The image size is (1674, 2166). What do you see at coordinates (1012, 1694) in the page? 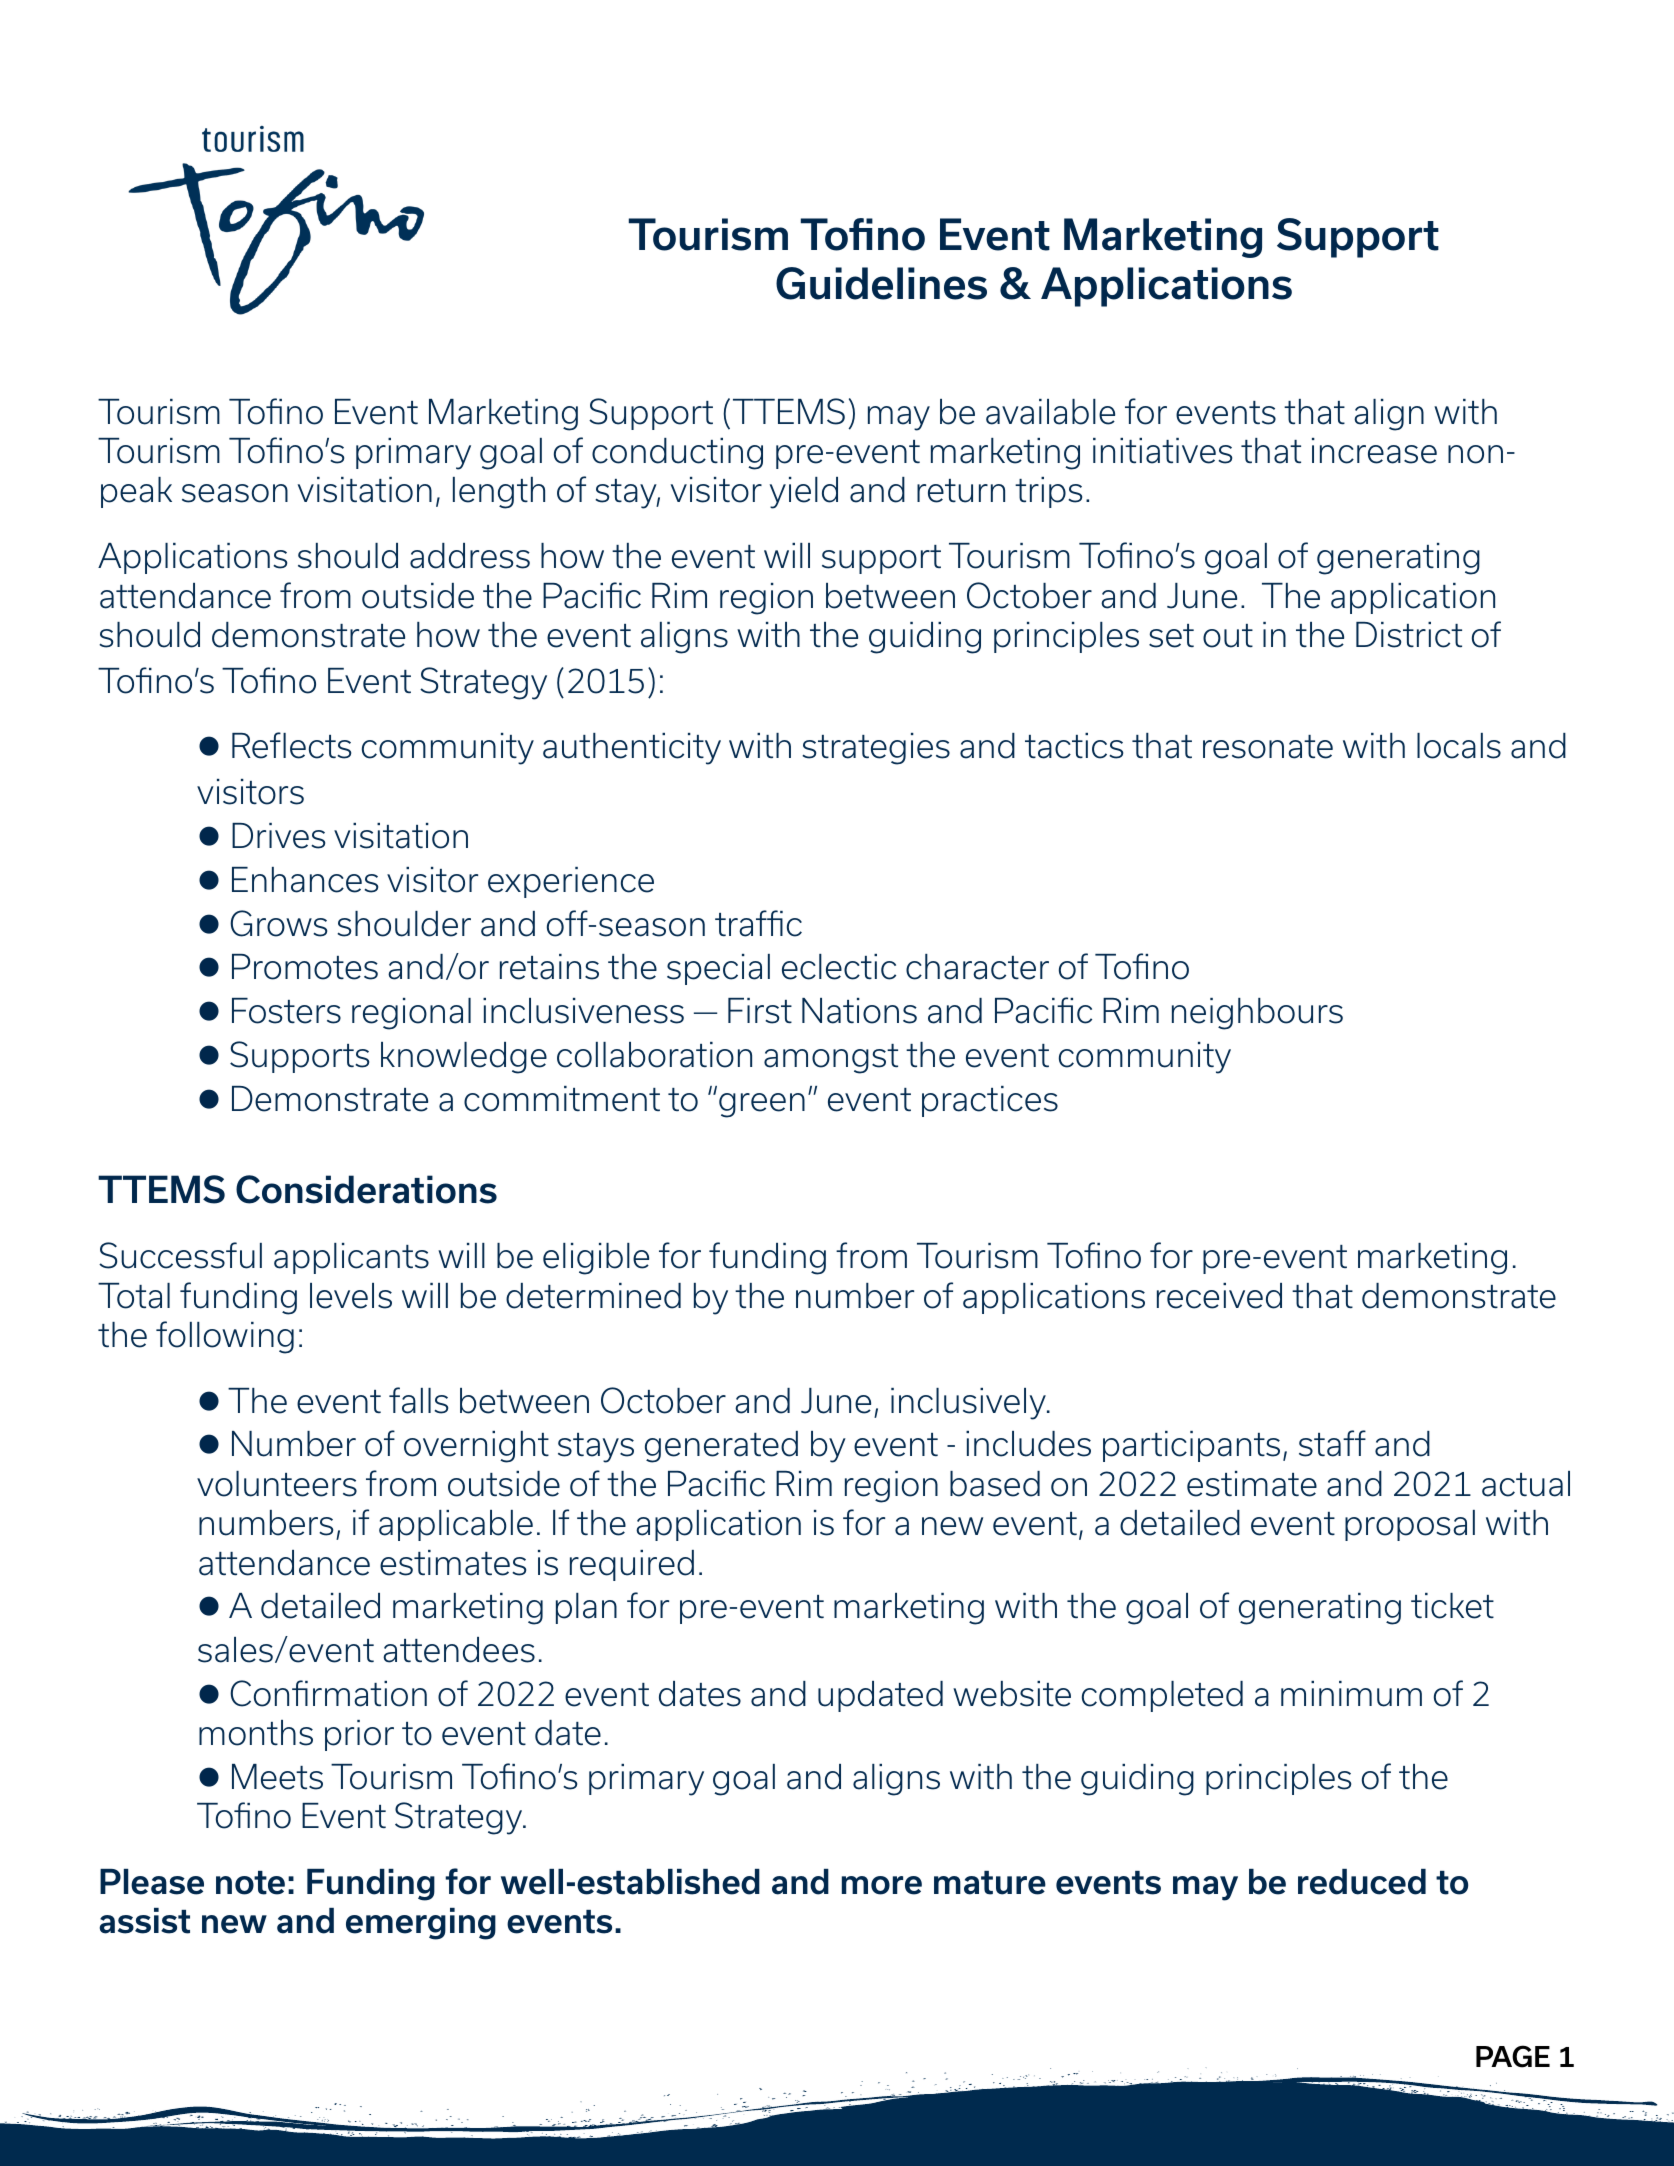
I see `website` at bounding box center [1012, 1694].
